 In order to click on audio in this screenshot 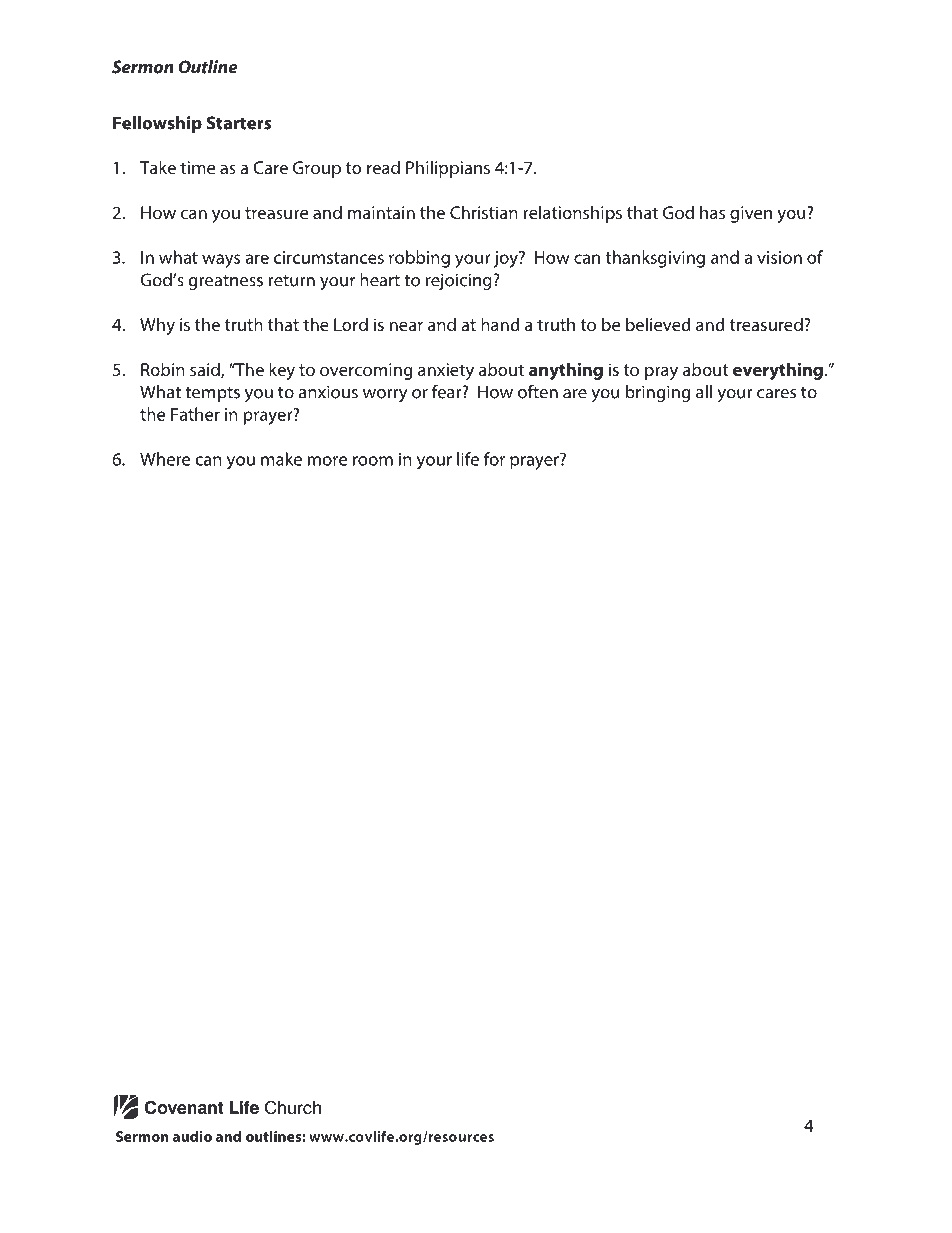, I will do `click(192, 1136)`.
